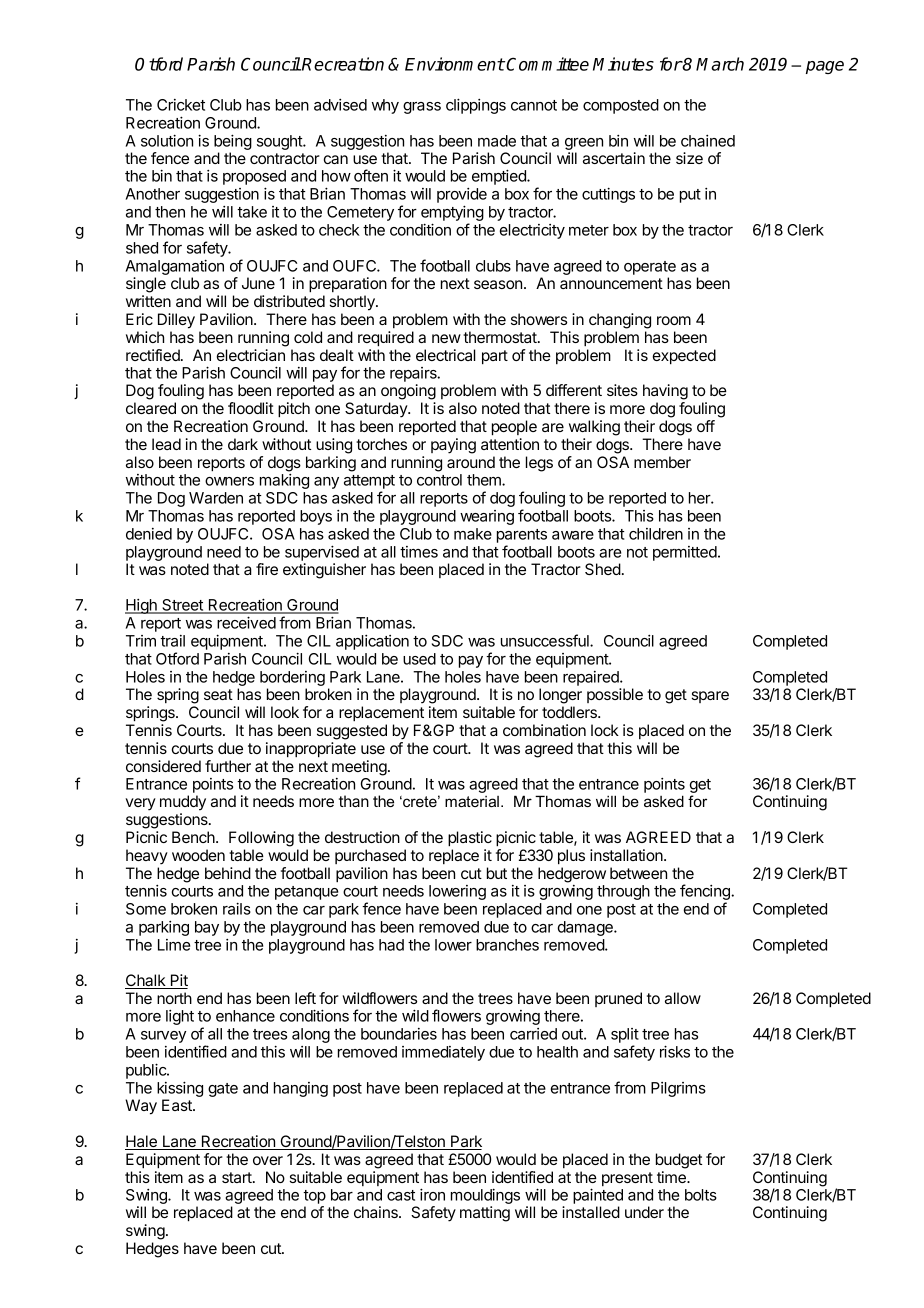 Image resolution: width=924 pixels, height=1308 pixels. I want to click on electrician, so click(251, 355).
